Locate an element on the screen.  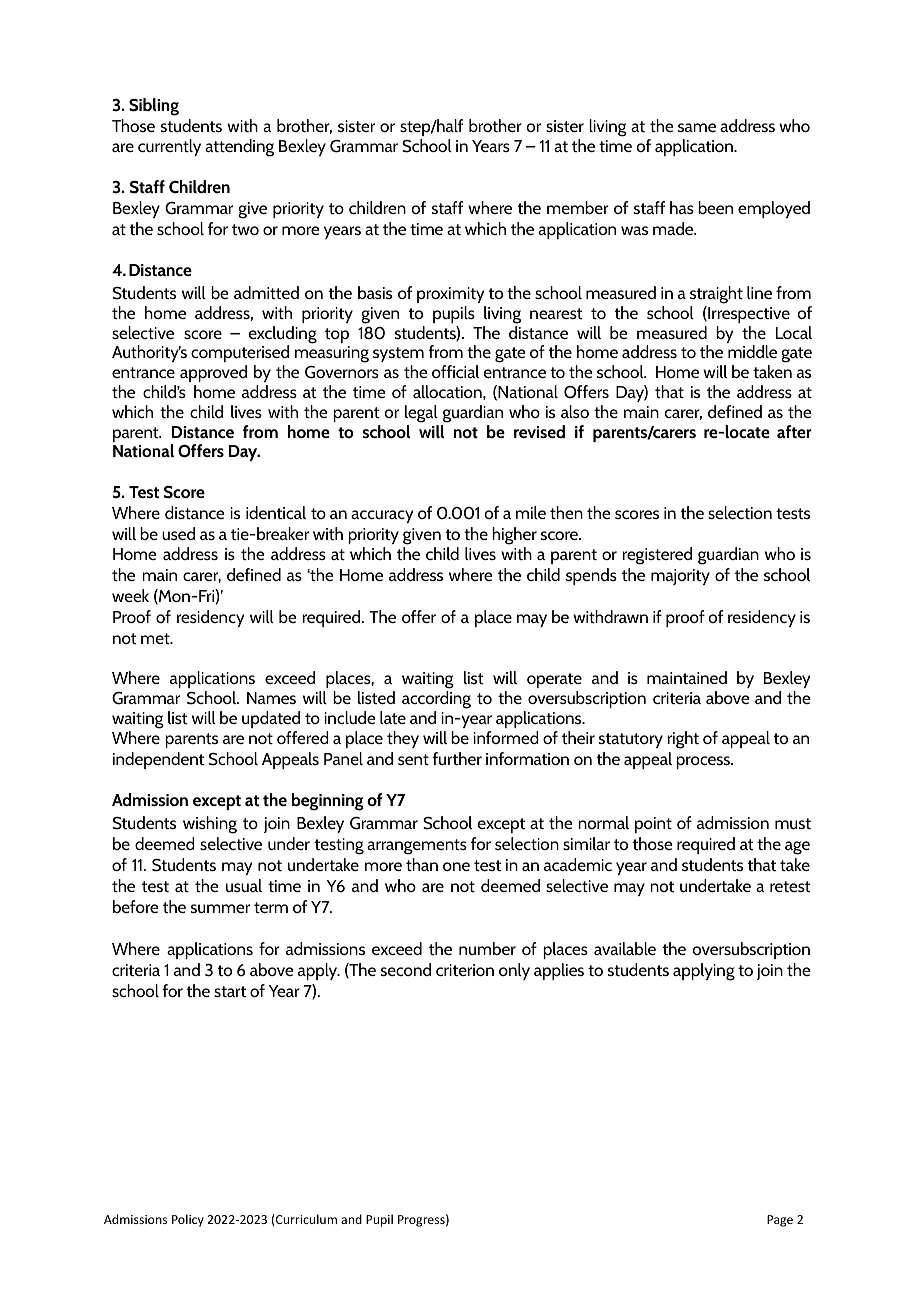
Policy is located at coordinates (188, 1220).
